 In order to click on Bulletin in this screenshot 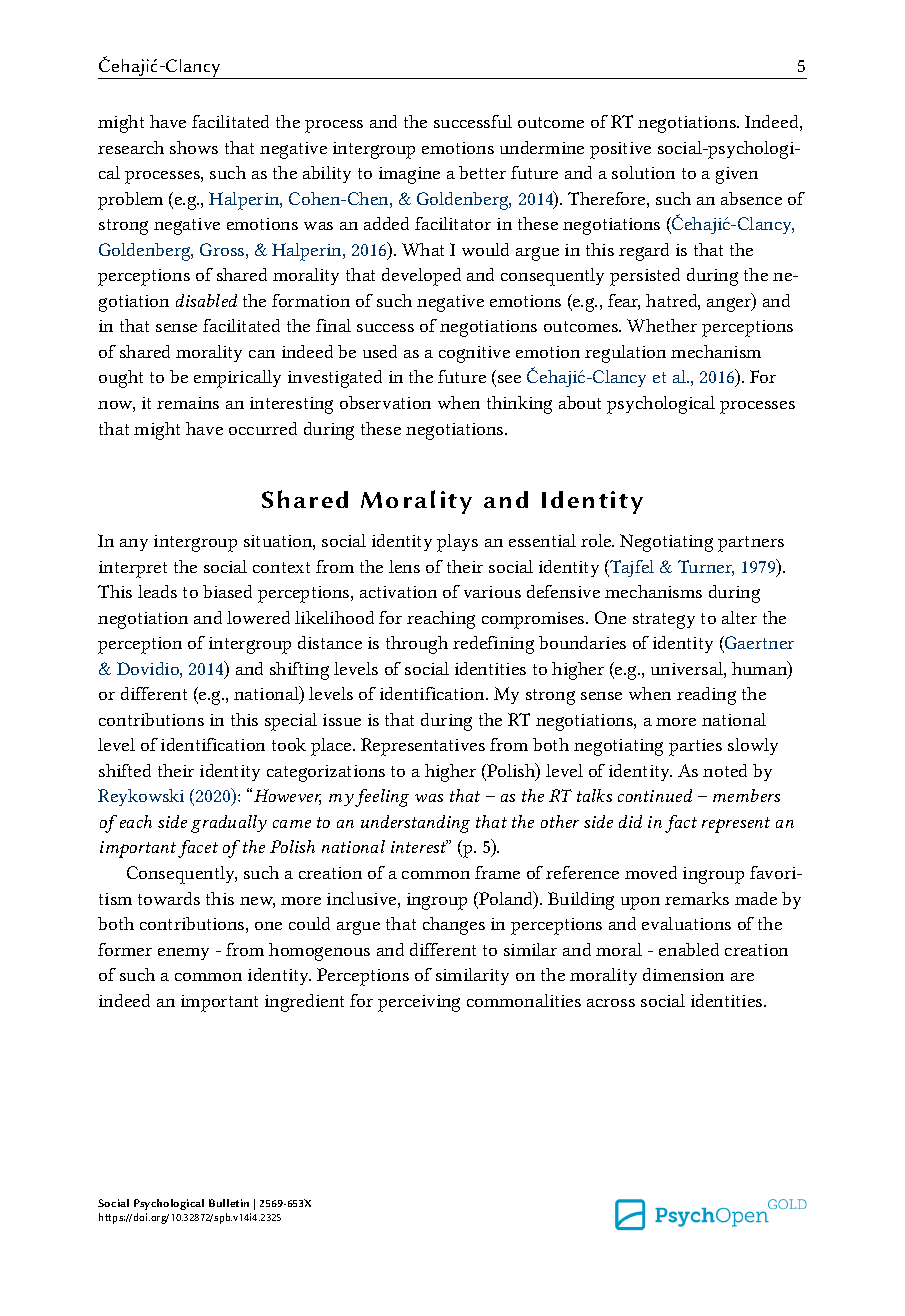, I will do `click(229, 1203)`.
